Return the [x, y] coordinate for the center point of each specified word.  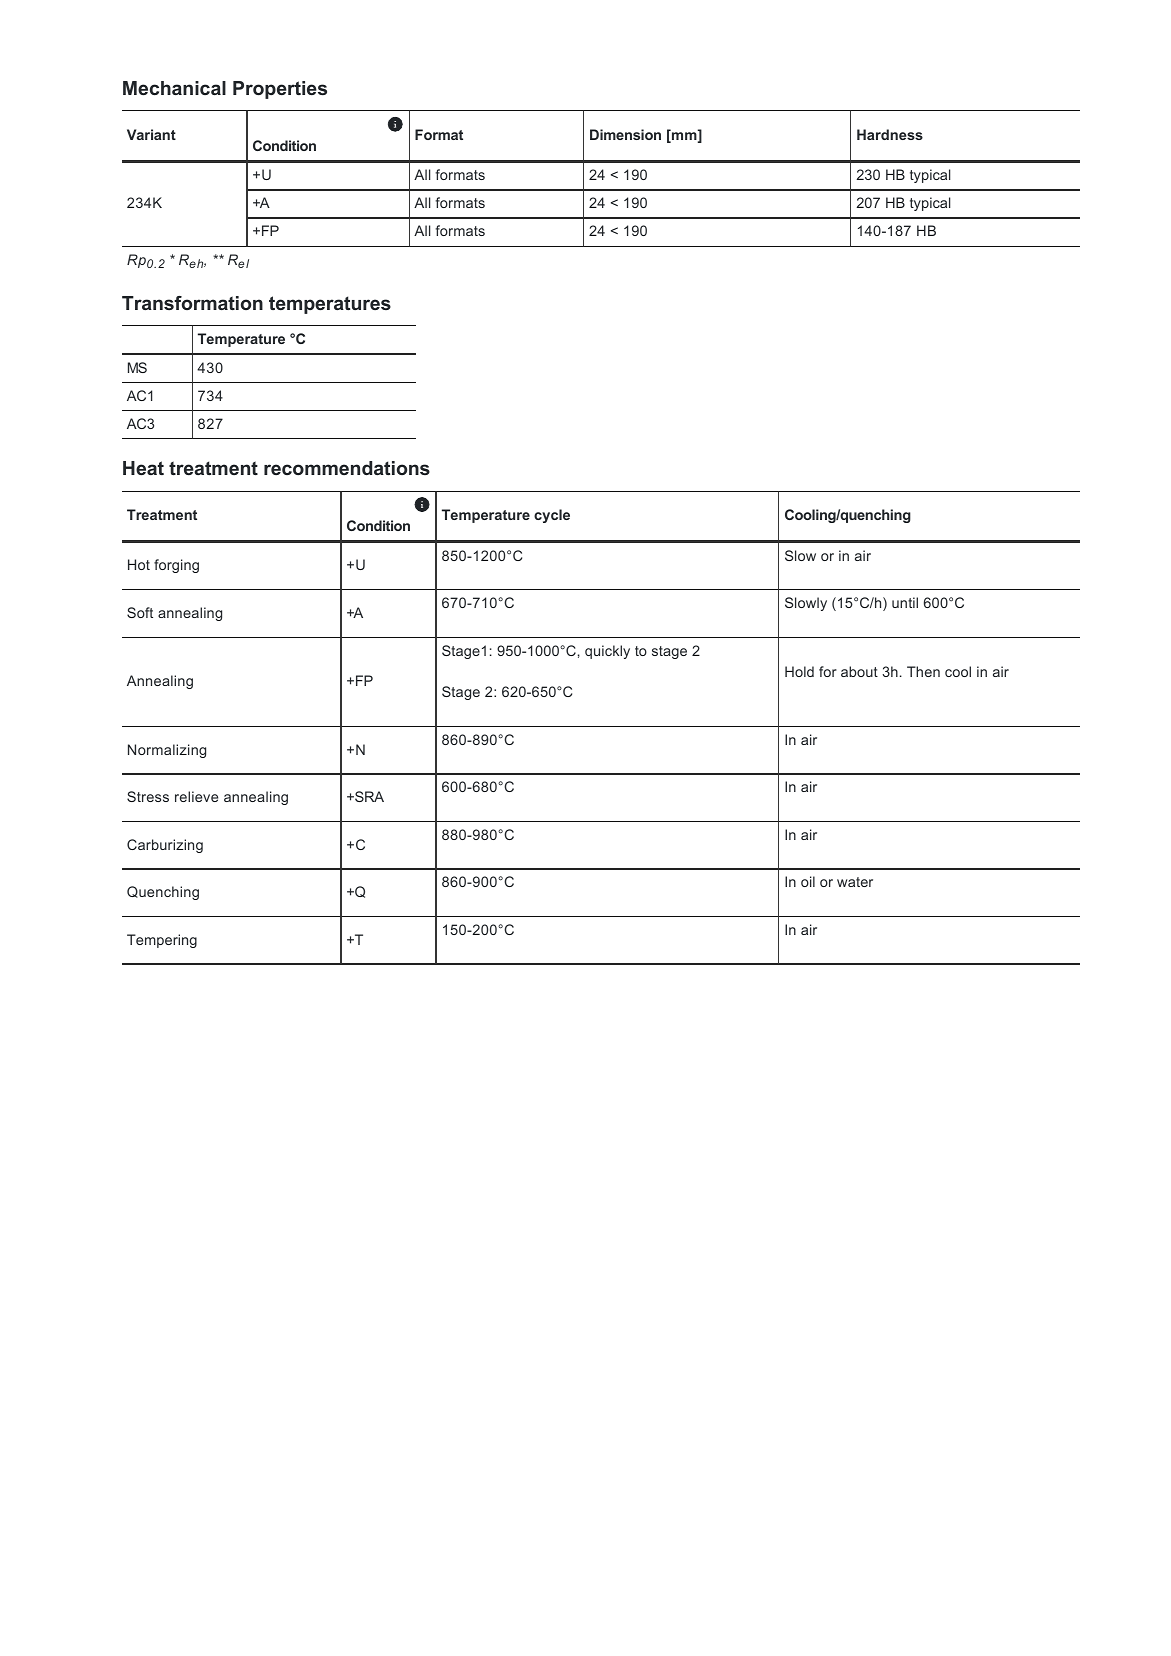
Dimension [625, 134]
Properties [280, 90]
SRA [368, 796]
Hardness [890, 134]
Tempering [162, 941]
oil [808, 881]
